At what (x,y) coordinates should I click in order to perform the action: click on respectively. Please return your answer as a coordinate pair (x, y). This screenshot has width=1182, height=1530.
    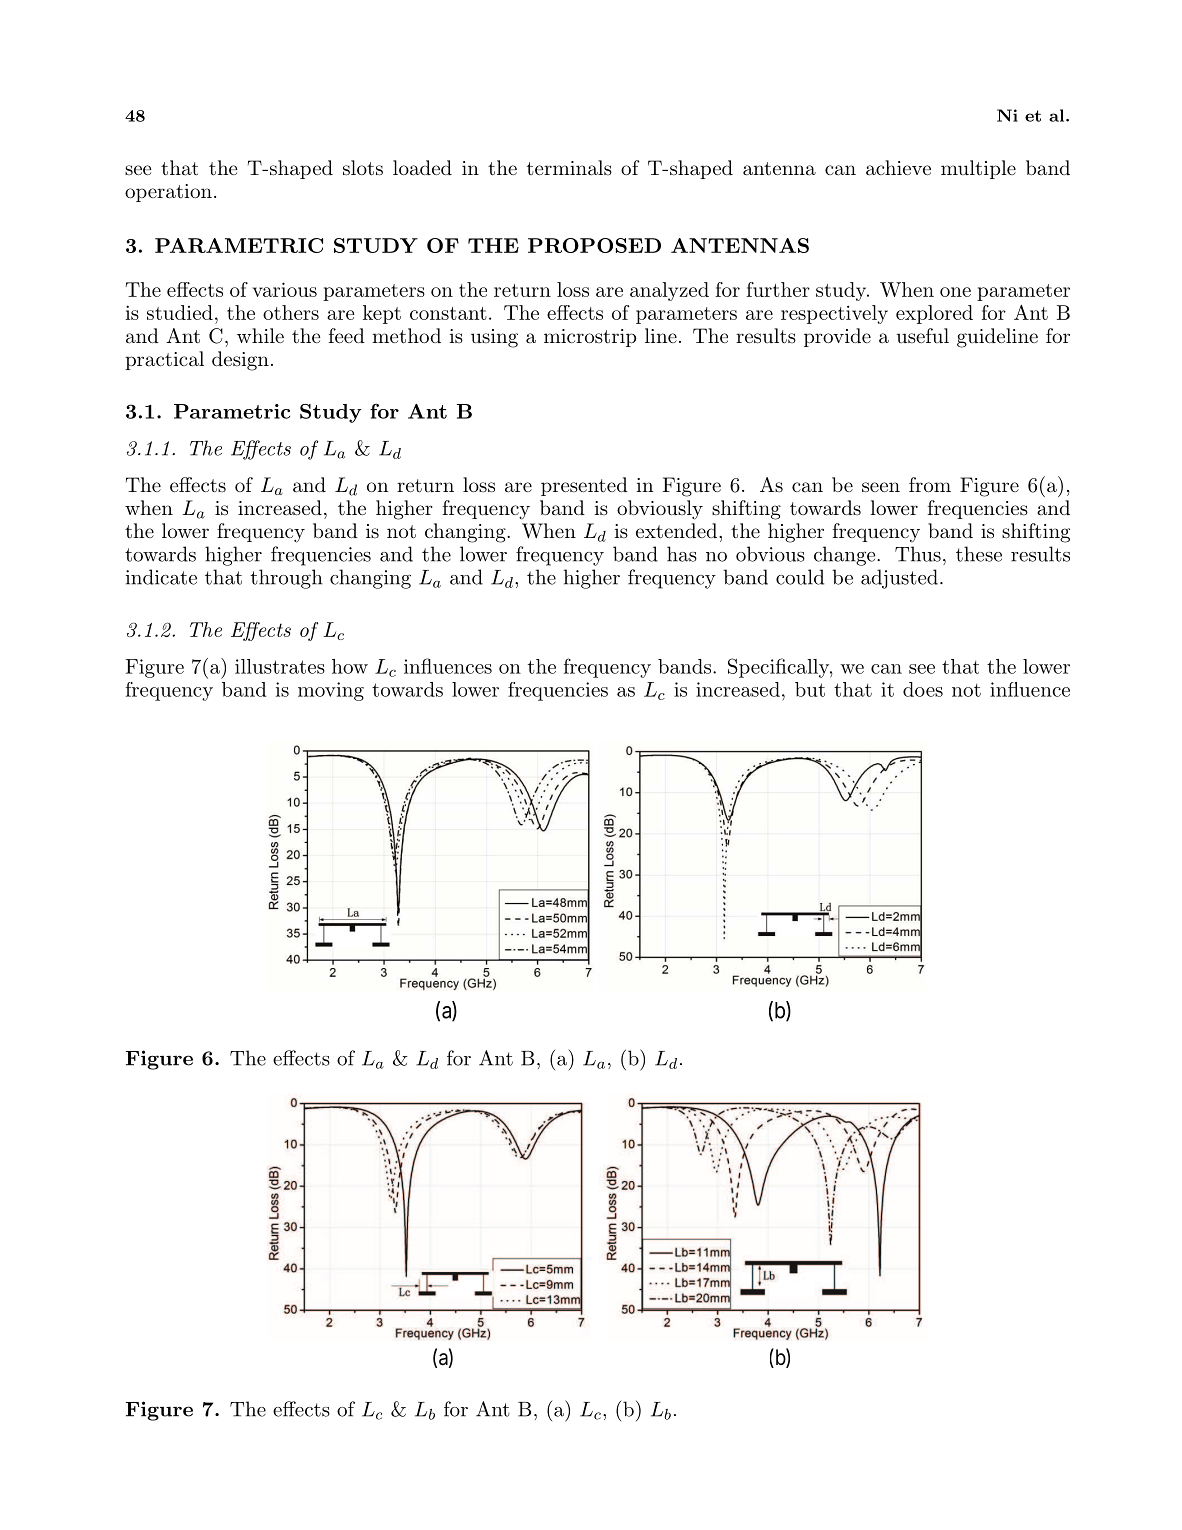
    Looking at the image, I should click on (834, 314).
